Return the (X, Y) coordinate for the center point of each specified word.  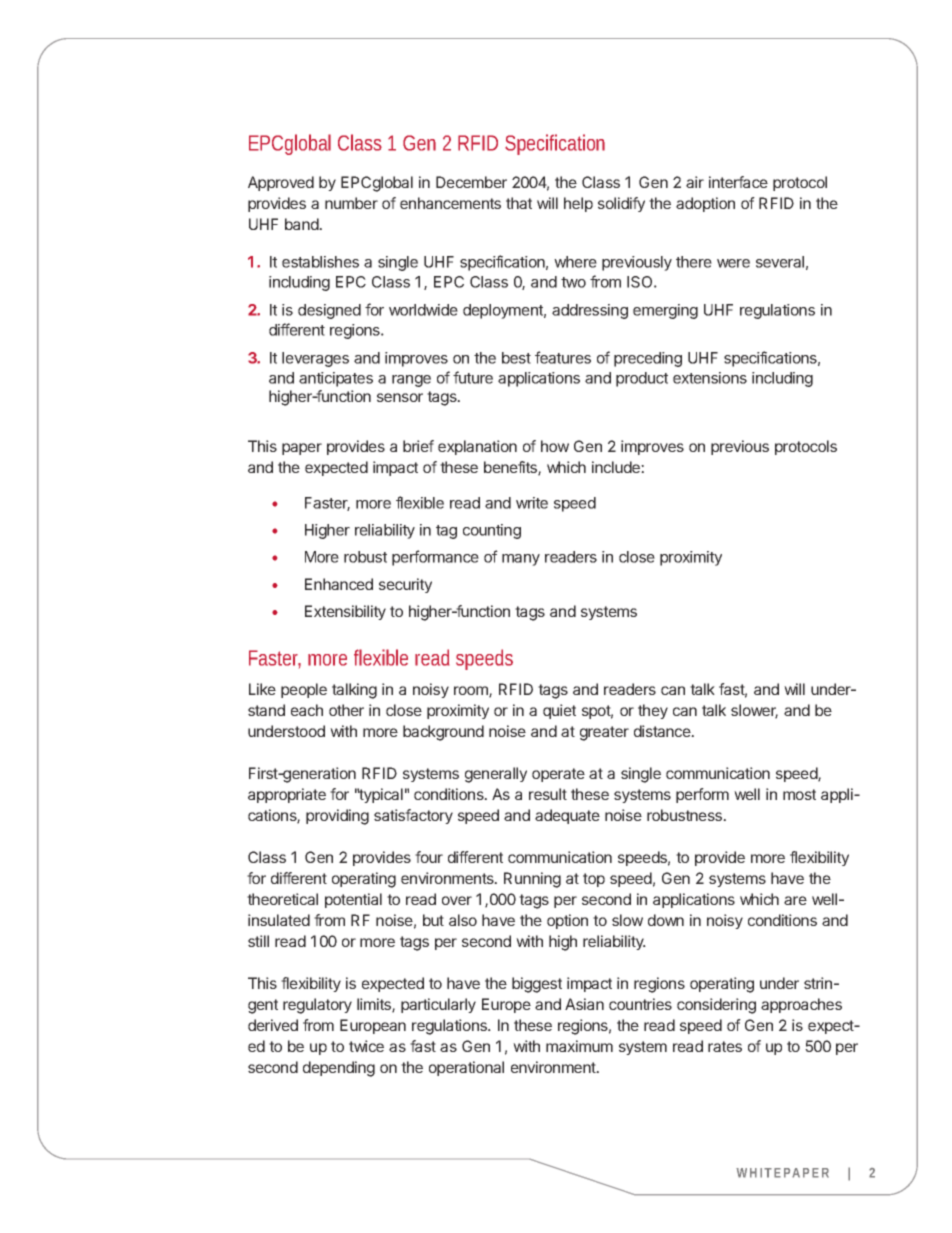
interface (738, 182)
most (799, 794)
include (617, 467)
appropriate (287, 795)
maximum (579, 1046)
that (519, 203)
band (302, 224)
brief (418, 446)
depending (339, 1069)
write (532, 503)
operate (558, 775)
